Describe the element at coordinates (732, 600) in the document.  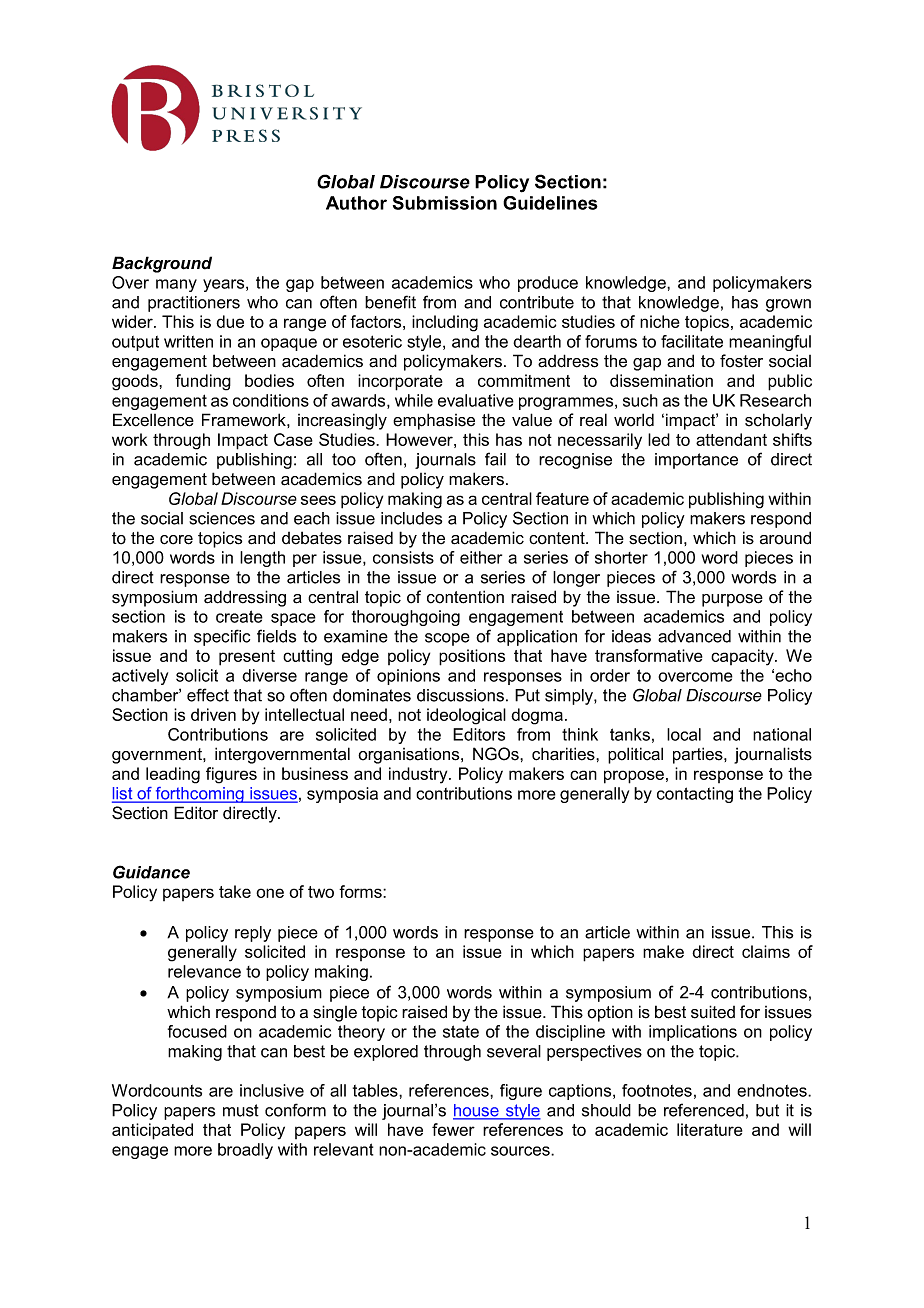
I see `purpose` at that location.
